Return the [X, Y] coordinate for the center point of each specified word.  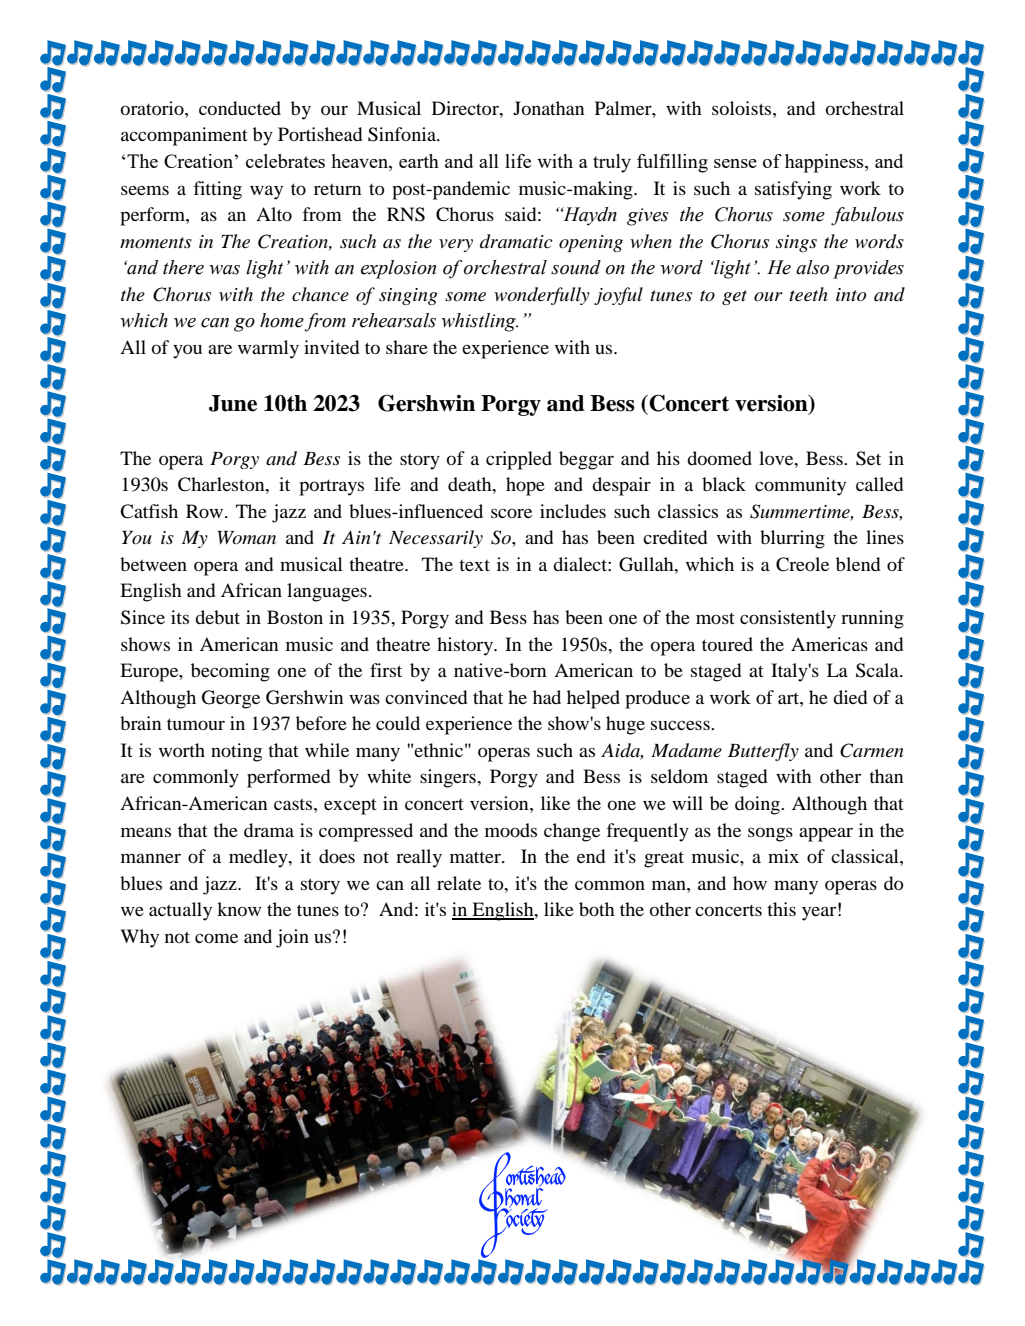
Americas [829, 644]
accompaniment [184, 136]
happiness [825, 163]
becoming [230, 672]
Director [466, 108]
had [547, 697]
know [239, 909]
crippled [519, 460]
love [777, 458]
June [233, 403]
